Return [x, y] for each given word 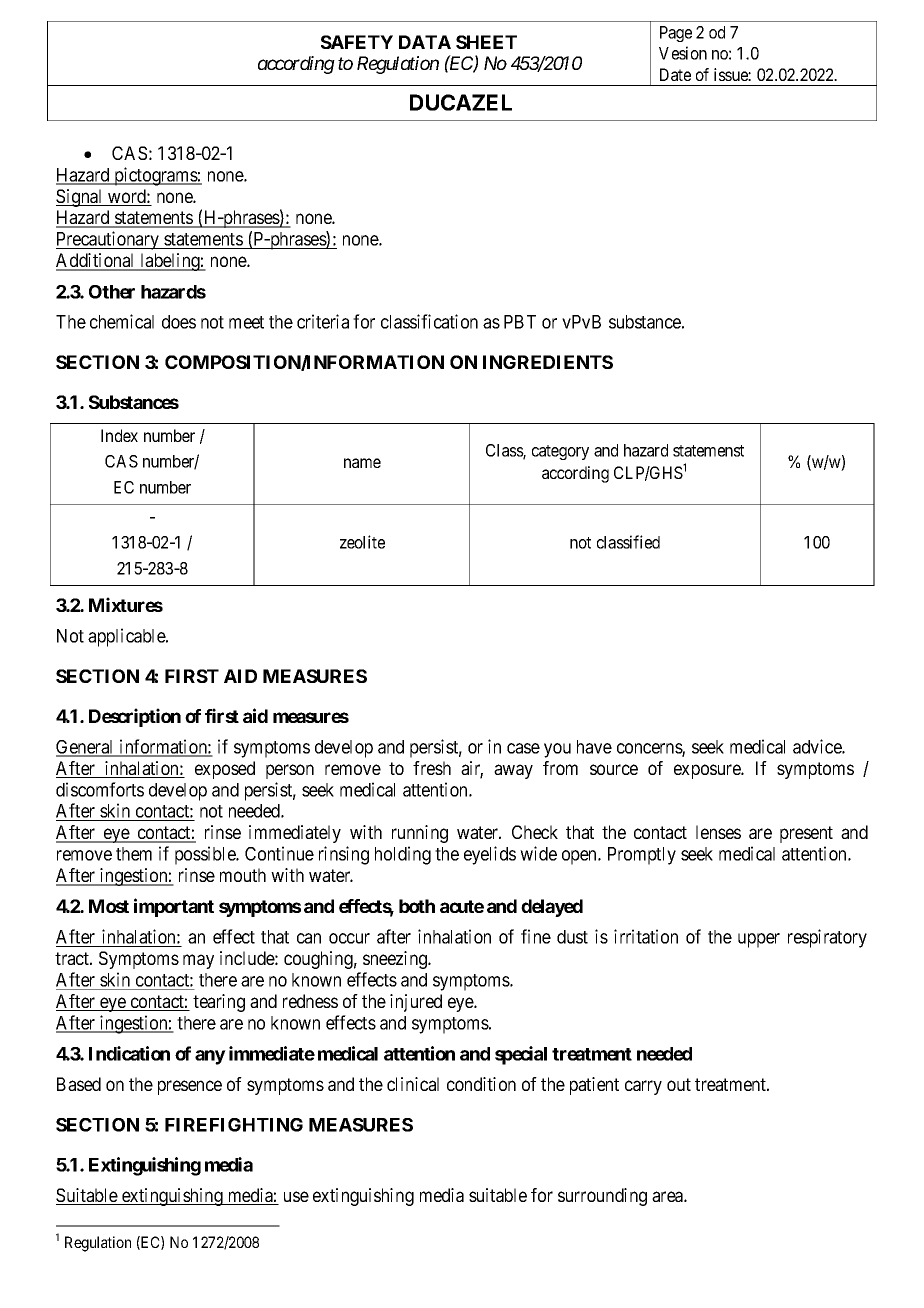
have [594, 747]
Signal [80, 198]
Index [119, 435]
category [560, 452]
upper [759, 940]
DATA [425, 42]
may [198, 961]
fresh [432, 768]
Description [135, 717]
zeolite [362, 542]
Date [675, 74]
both [417, 906]
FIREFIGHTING [234, 1125]
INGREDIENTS [548, 362]
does [179, 322]
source [614, 769]
